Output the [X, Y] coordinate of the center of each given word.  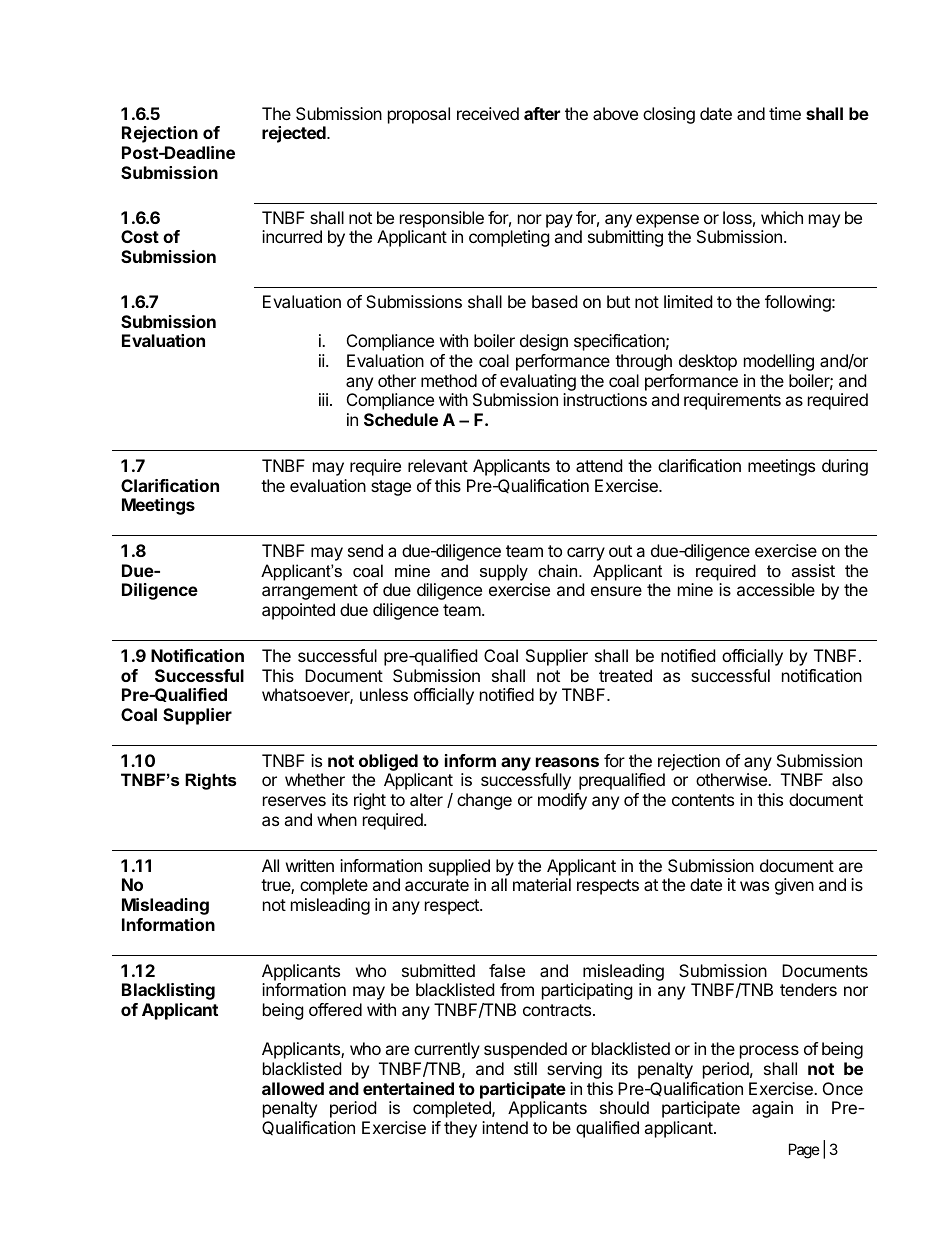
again [772, 1109]
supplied [459, 867]
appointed [298, 611]
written [310, 865]
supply [504, 572]
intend [505, 1127]
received [488, 113]
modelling [779, 362]
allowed [293, 1088]
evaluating [538, 384]
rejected [295, 134]
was [754, 886]
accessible [776, 589]
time [785, 113]
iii [323, 399]
